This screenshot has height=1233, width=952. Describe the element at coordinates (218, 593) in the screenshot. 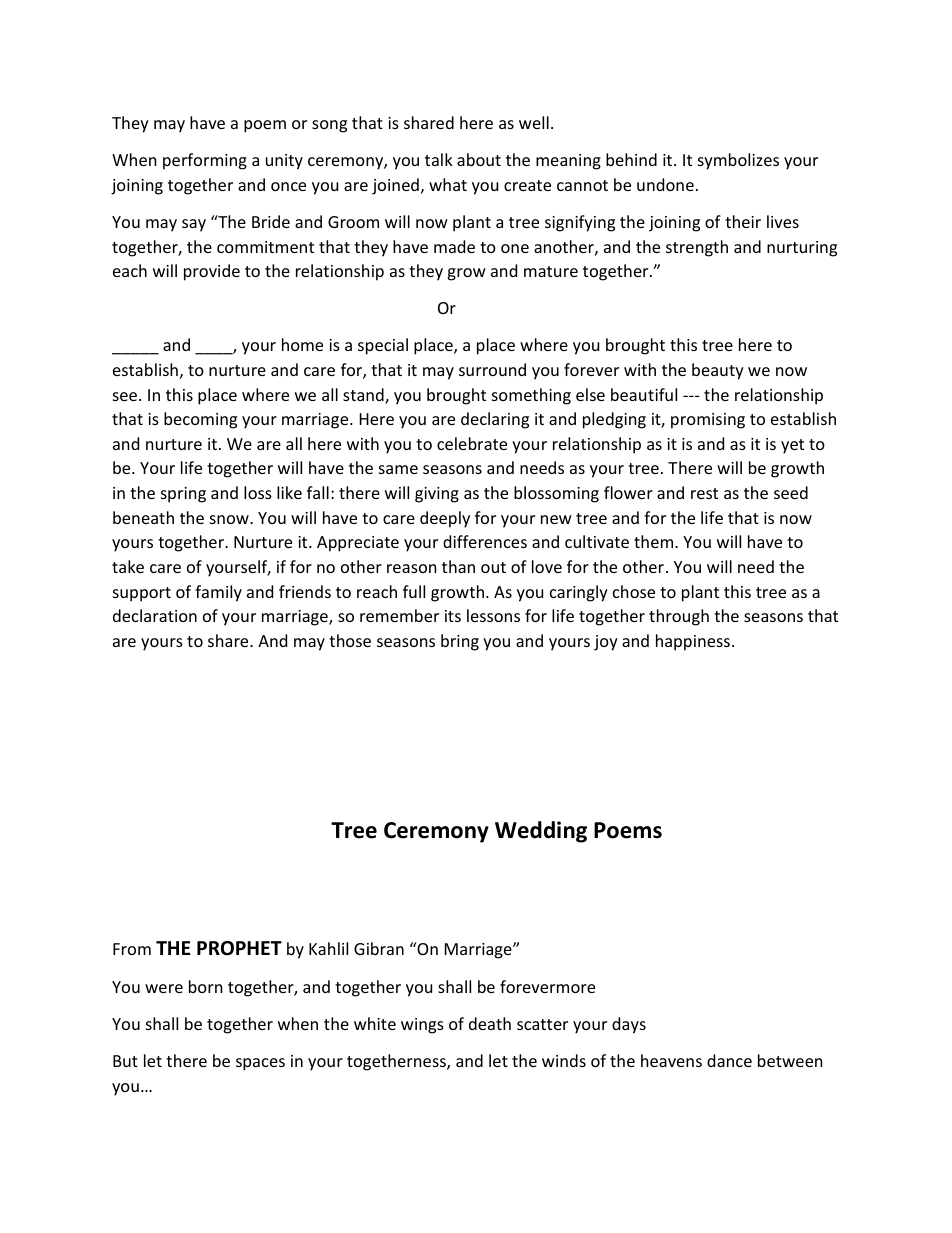

I see `family` at that location.
